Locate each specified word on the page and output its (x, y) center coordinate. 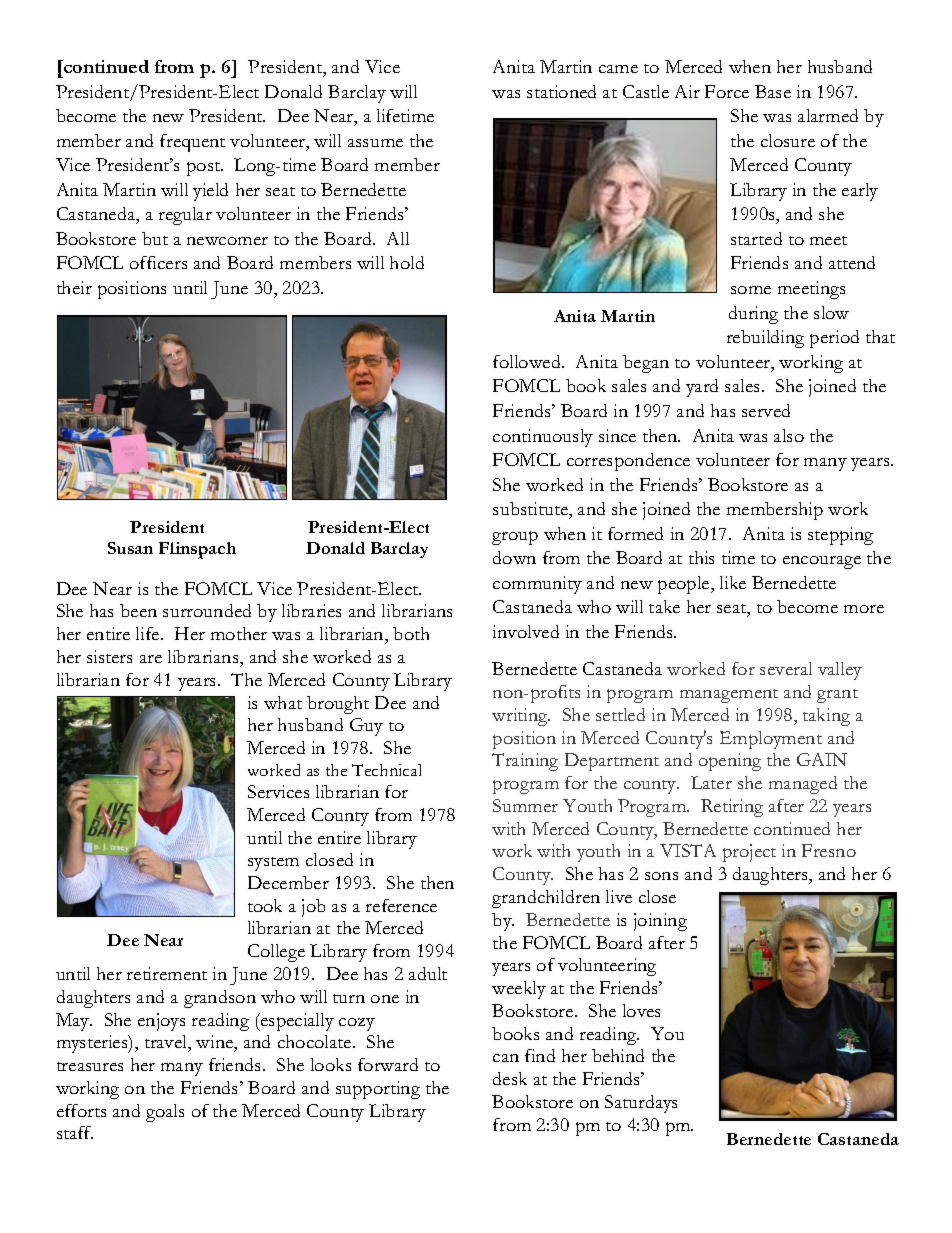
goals (165, 1113)
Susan (130, 548)
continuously (543, 438)
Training (525, 762)
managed (803, 785)
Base (773, 91)
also (789, 435)
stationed (561, 91)
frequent (192, 143)
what (283, 702)
